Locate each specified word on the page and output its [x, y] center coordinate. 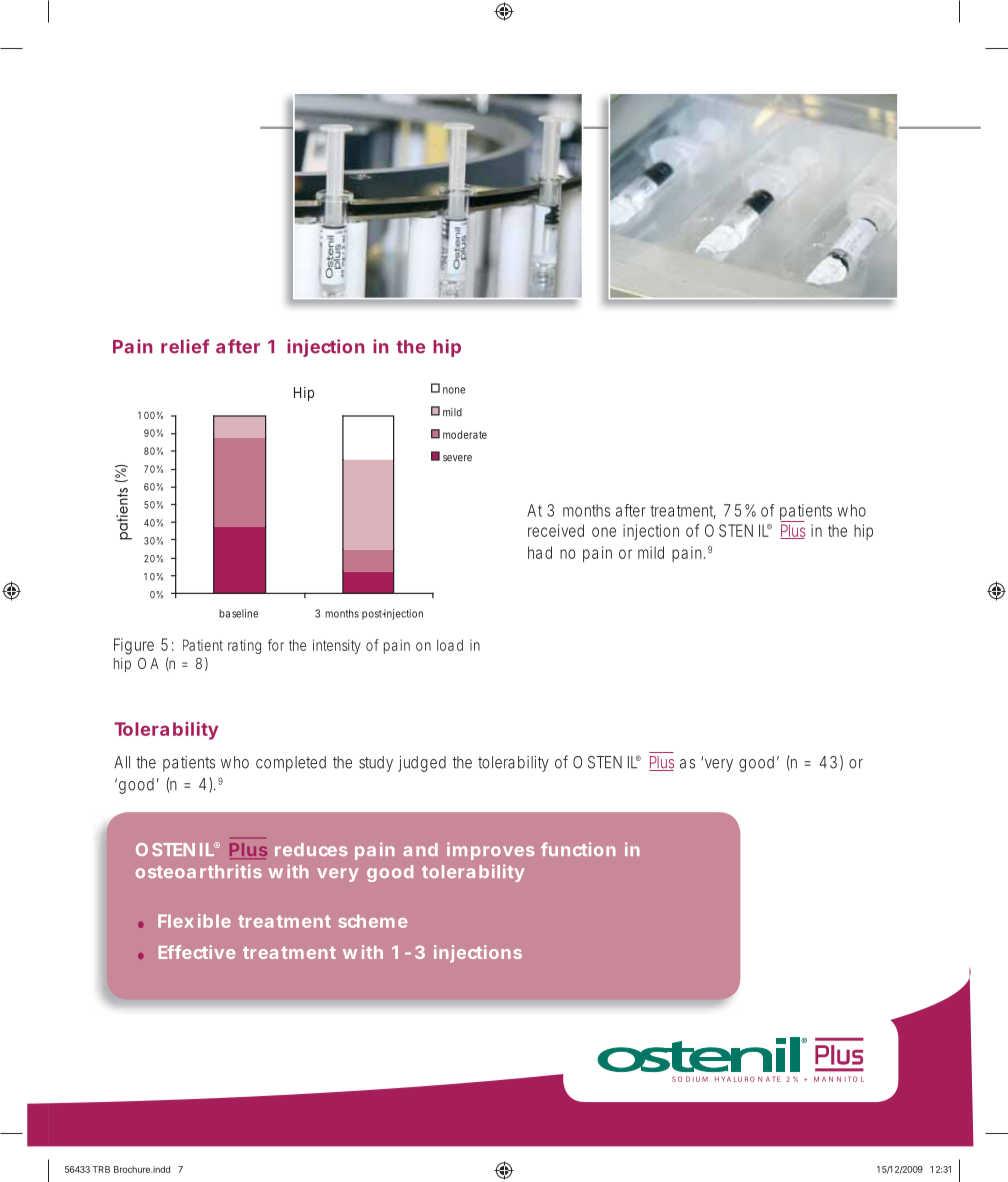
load [450, 645]
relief [185, 346]
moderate [465, 434]
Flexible [194, 921]
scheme [372, 921]
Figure [134, 646]
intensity [337, 646]
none [454, 390]
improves [490, 851]
